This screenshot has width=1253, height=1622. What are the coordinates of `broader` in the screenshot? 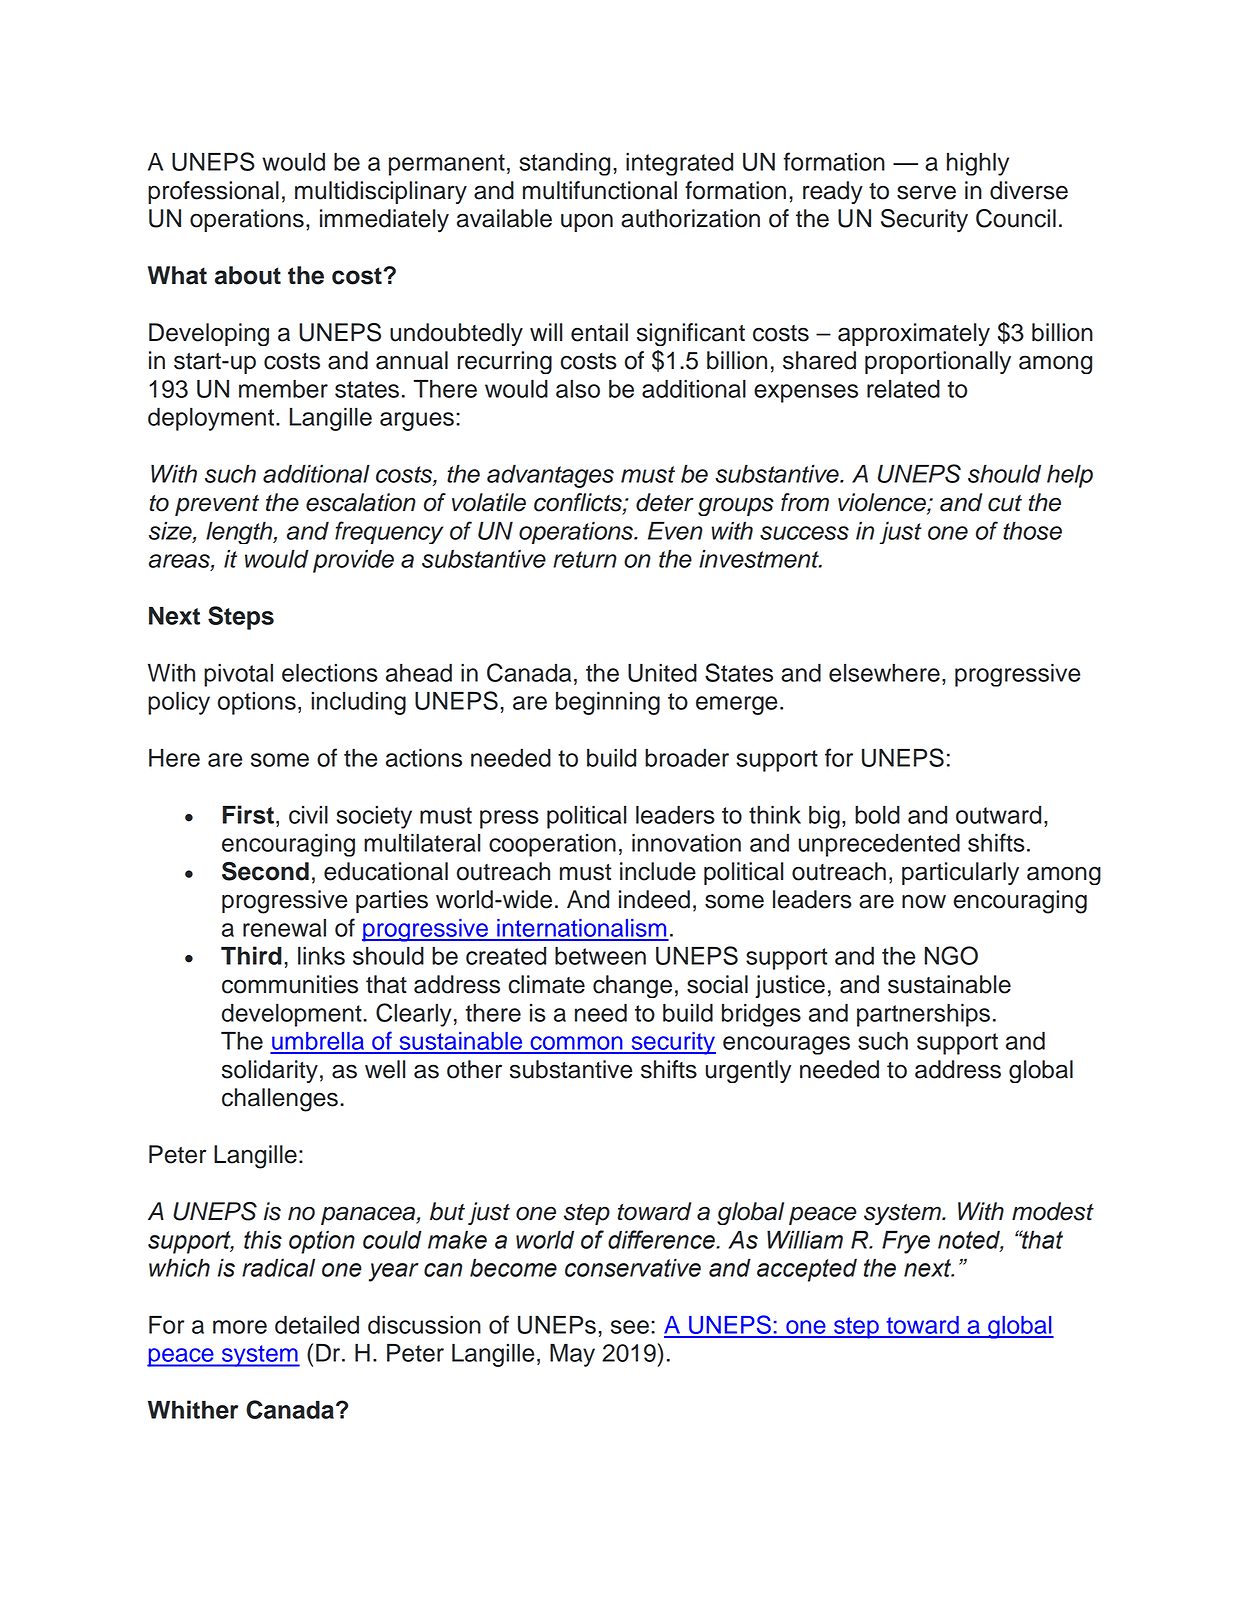 It's located at (687, 758).
